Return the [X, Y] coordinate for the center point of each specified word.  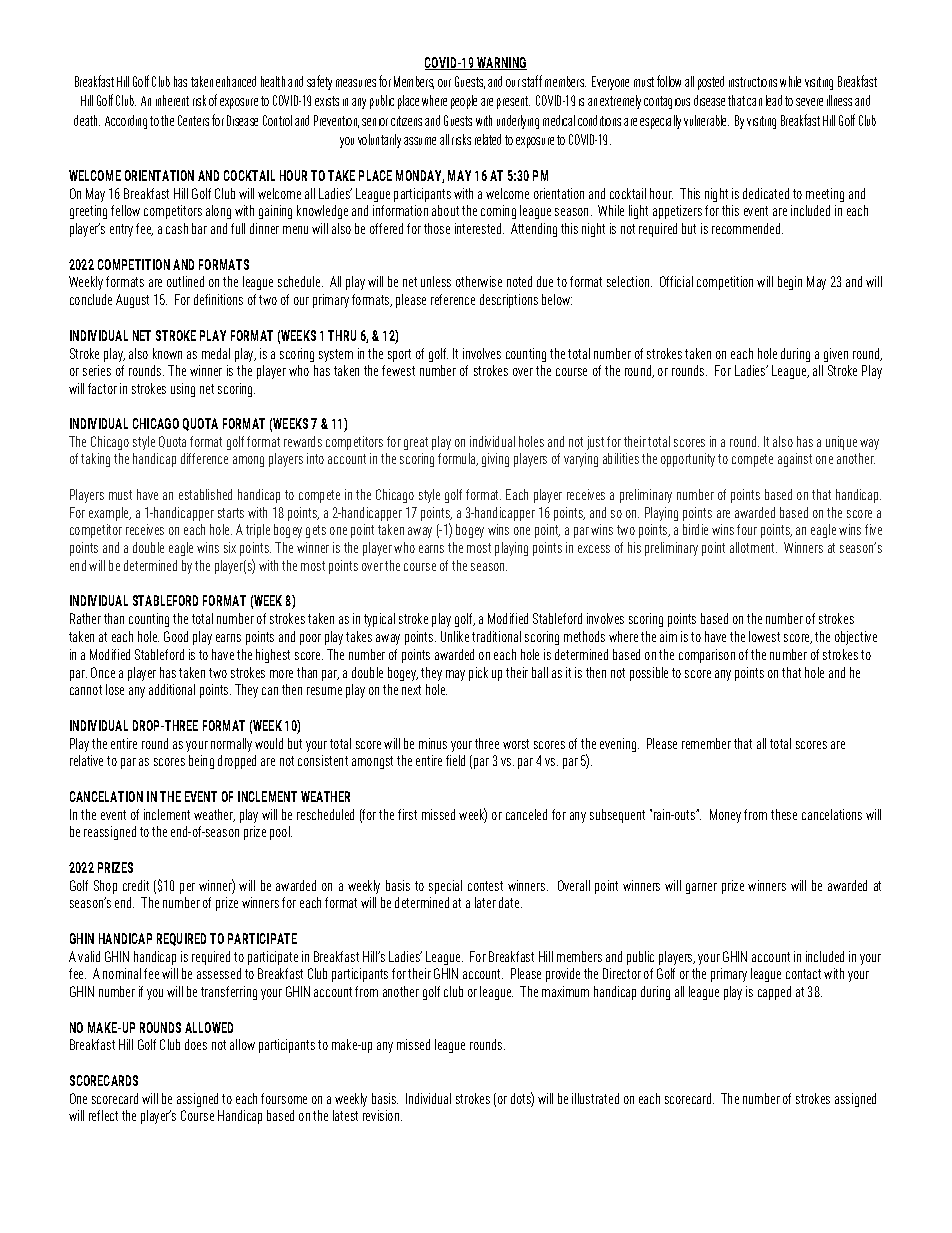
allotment [753, 547]
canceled [526, 814]
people [464, 102]
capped [774, 993]
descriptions [509, 301]
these [784, 814]
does [196, 1044]
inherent [172, 100]
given [836, 355]
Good [176, 636]
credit [136, 885]
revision [382, 1115]
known [167, 353]
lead [774, 100]
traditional [496, 636]
